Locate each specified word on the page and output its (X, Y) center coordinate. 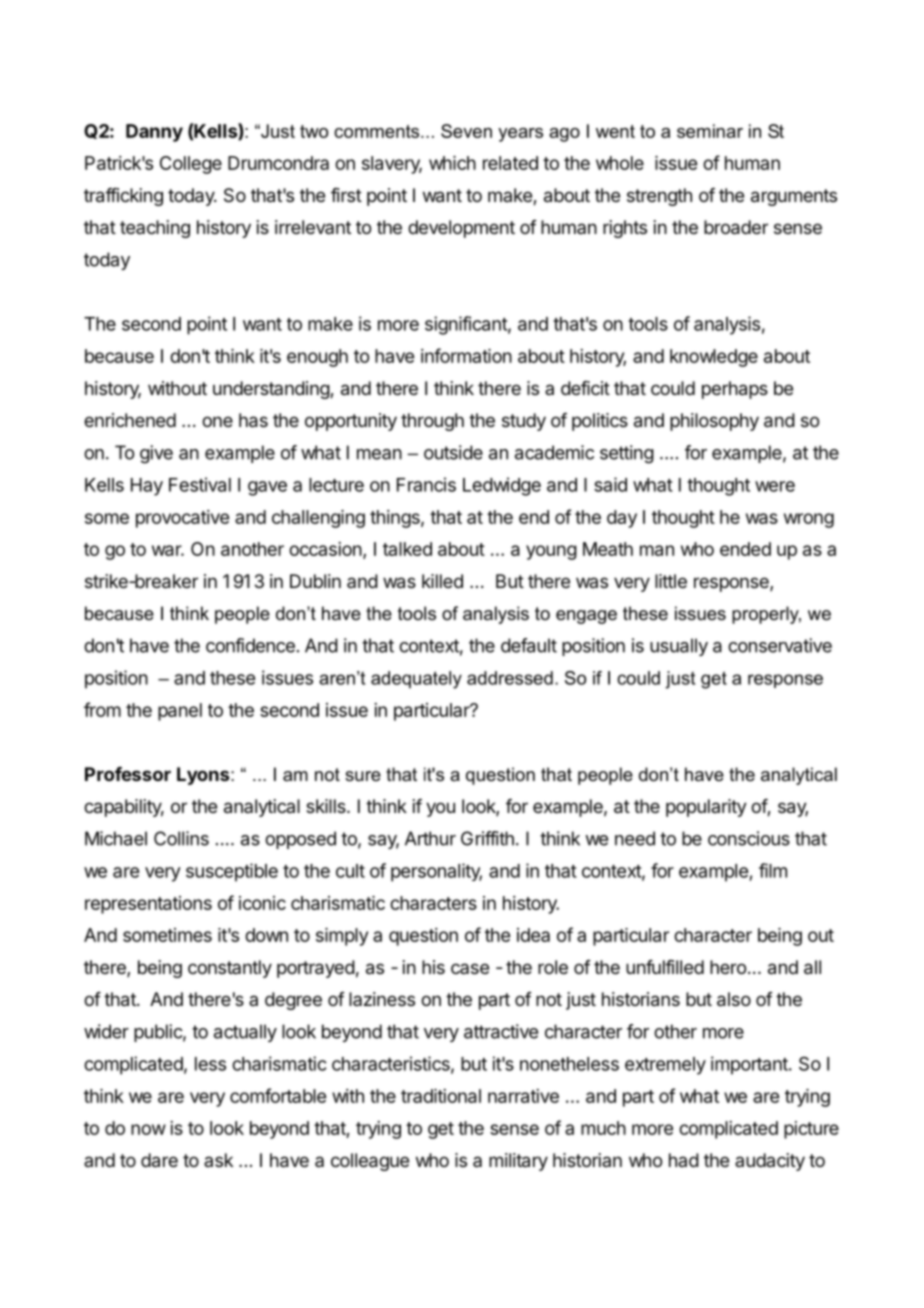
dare (159, 1160)
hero (728, 967)
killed (442, 581)
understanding (272, 390)
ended (745, 549)
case (470, 968)
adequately (416, 680)
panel (180, 712)
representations (148, 905)
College (191, 165)
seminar (710, 131)
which (452, 163)
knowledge (714, 358)
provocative (182, 519)
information (466, 355)
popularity (706, 808)
